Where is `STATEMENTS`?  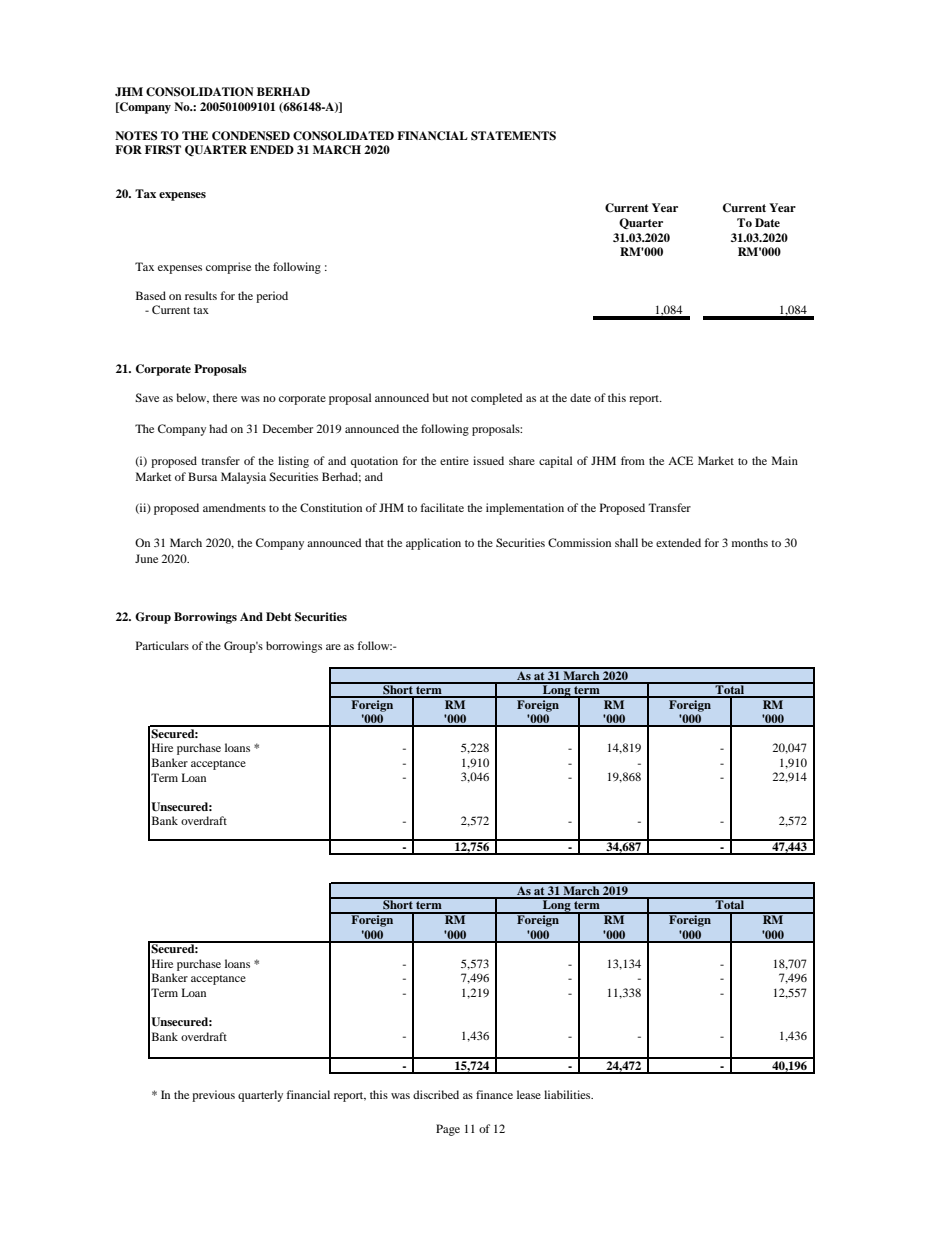 STATEMENTS is located at coordinates (513, 136).
